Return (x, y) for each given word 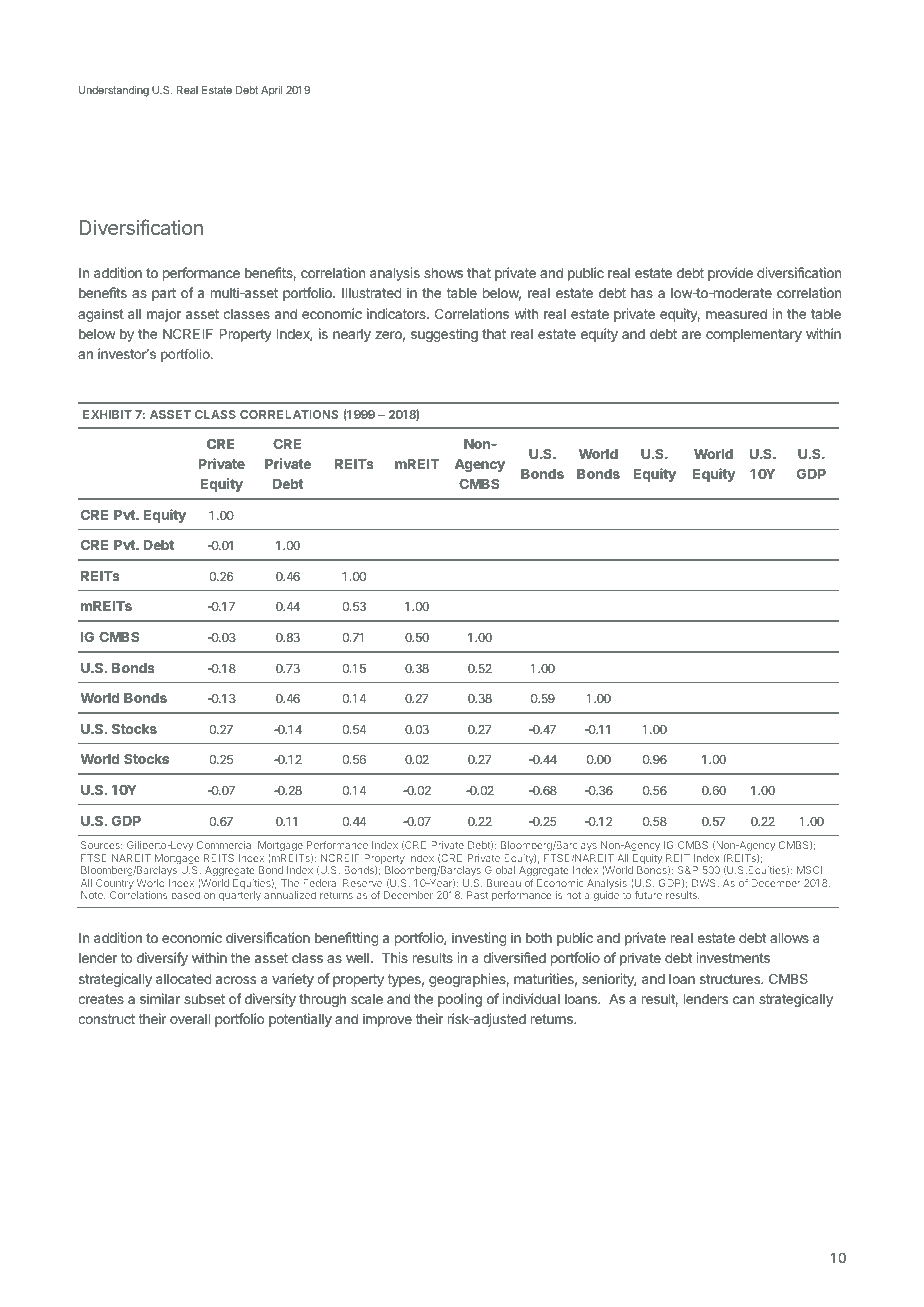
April (271, 91)
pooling (460, 1000)
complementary (754, 335)
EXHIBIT (107, 414)
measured (736, 314)
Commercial (225, 845)
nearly (352, 335)
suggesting (444, 335)
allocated (184, 979)
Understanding (114, 91)
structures (731, 979)
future (648, 895)
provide (730, 274)
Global (500, 870)
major (164, 315)
